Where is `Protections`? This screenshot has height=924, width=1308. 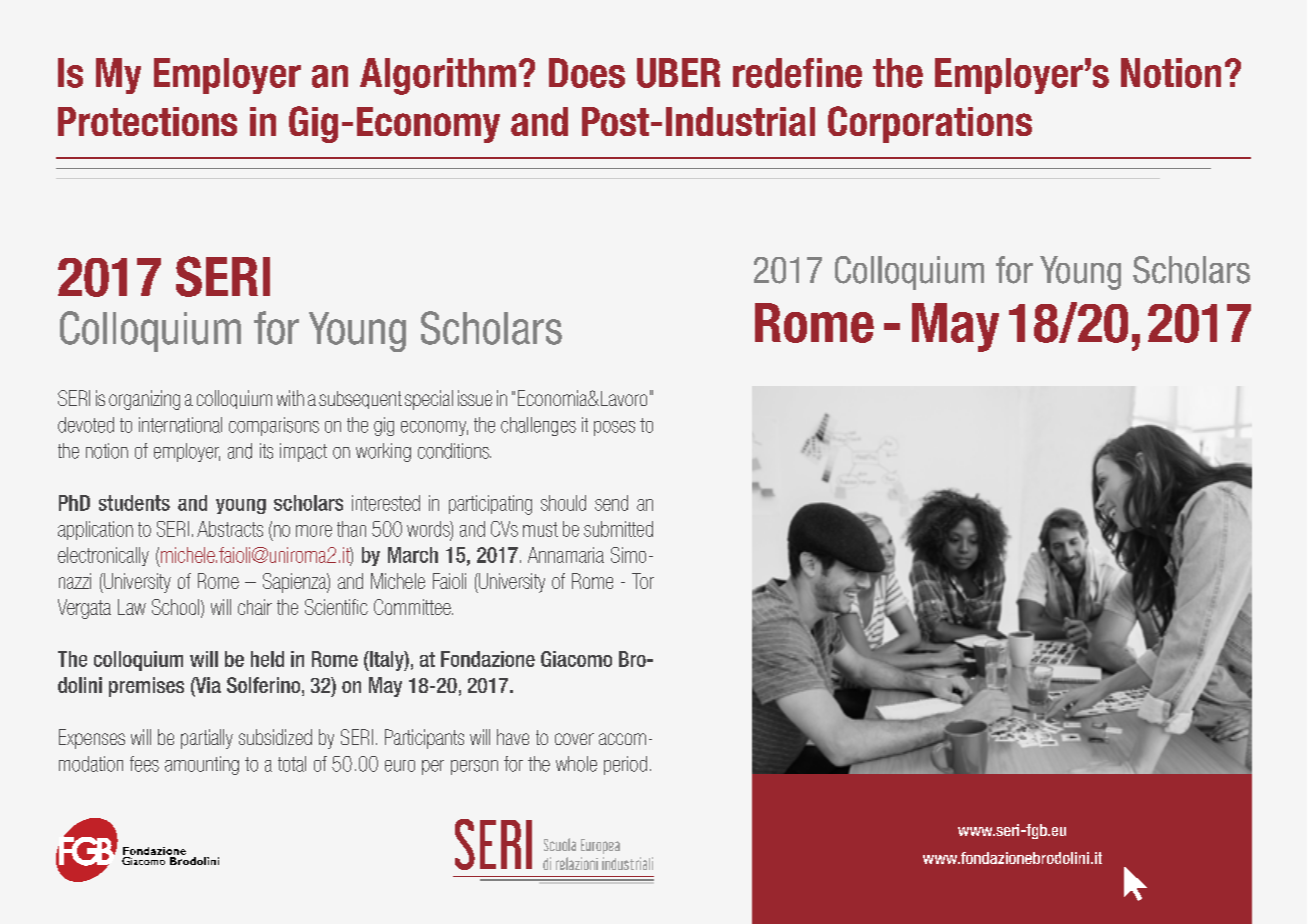
Protections is located at coordinates (147, 121).
